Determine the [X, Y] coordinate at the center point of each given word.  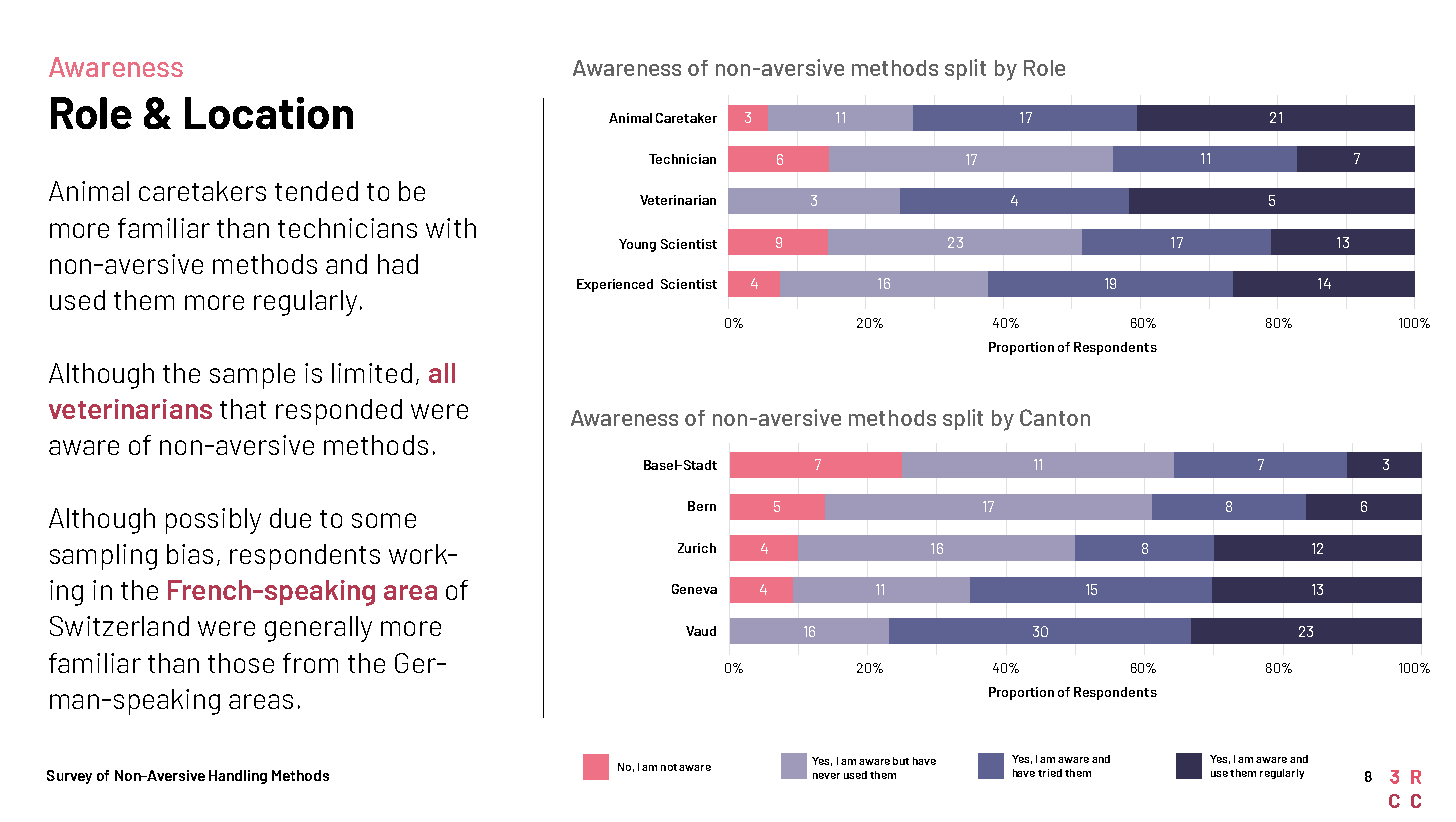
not [669, 767]
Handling [238, 777]
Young [637, 245]
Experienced [615, 285]
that [243, 409]
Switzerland [119, 626]
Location [269, 113]
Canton [1055, 417]
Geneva [694, 589]
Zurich [697, 548]
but [901, 761]
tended [316, 191]
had [398, 264]
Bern [702, 506]
